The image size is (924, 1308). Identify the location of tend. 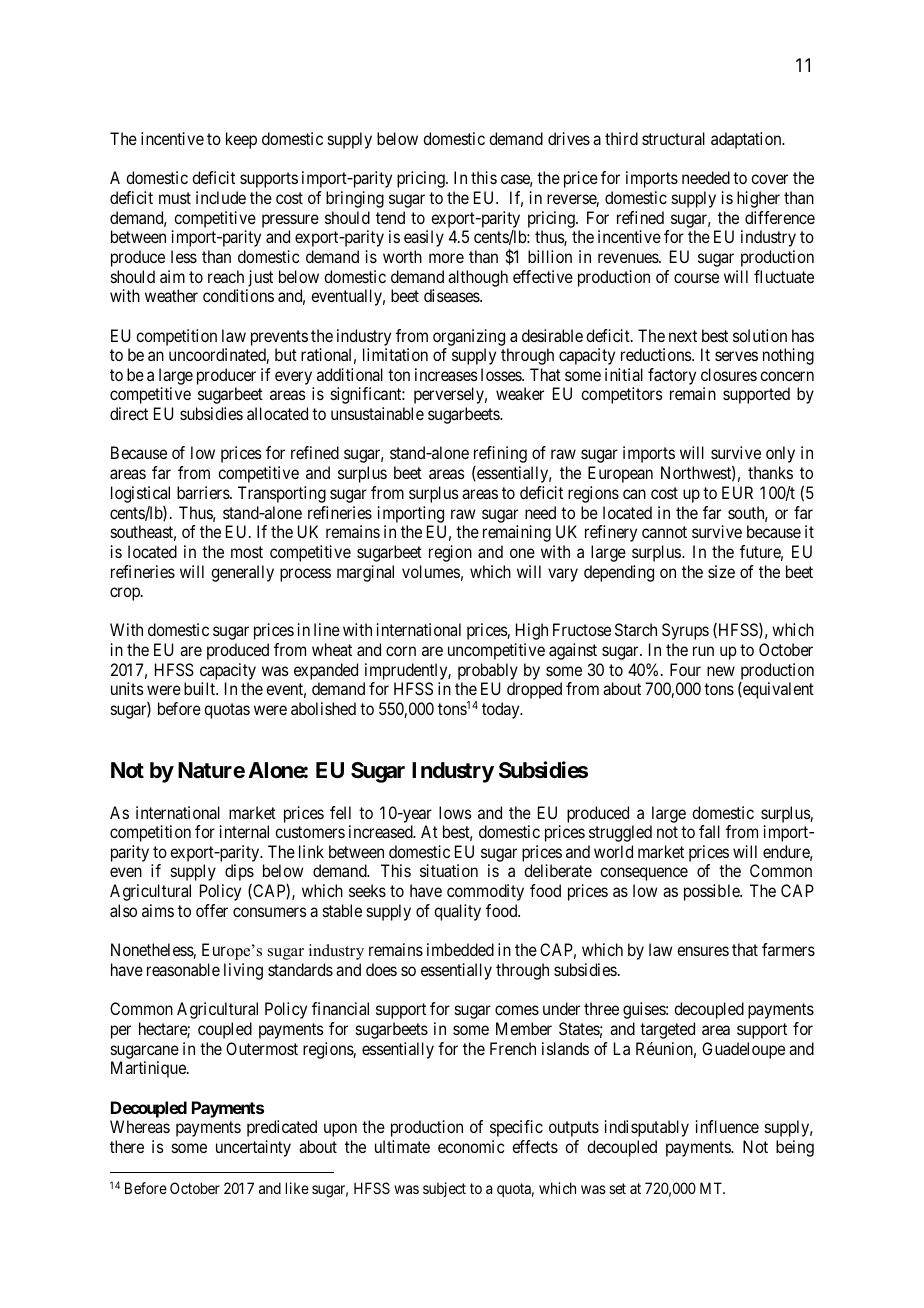
(390, 217).
